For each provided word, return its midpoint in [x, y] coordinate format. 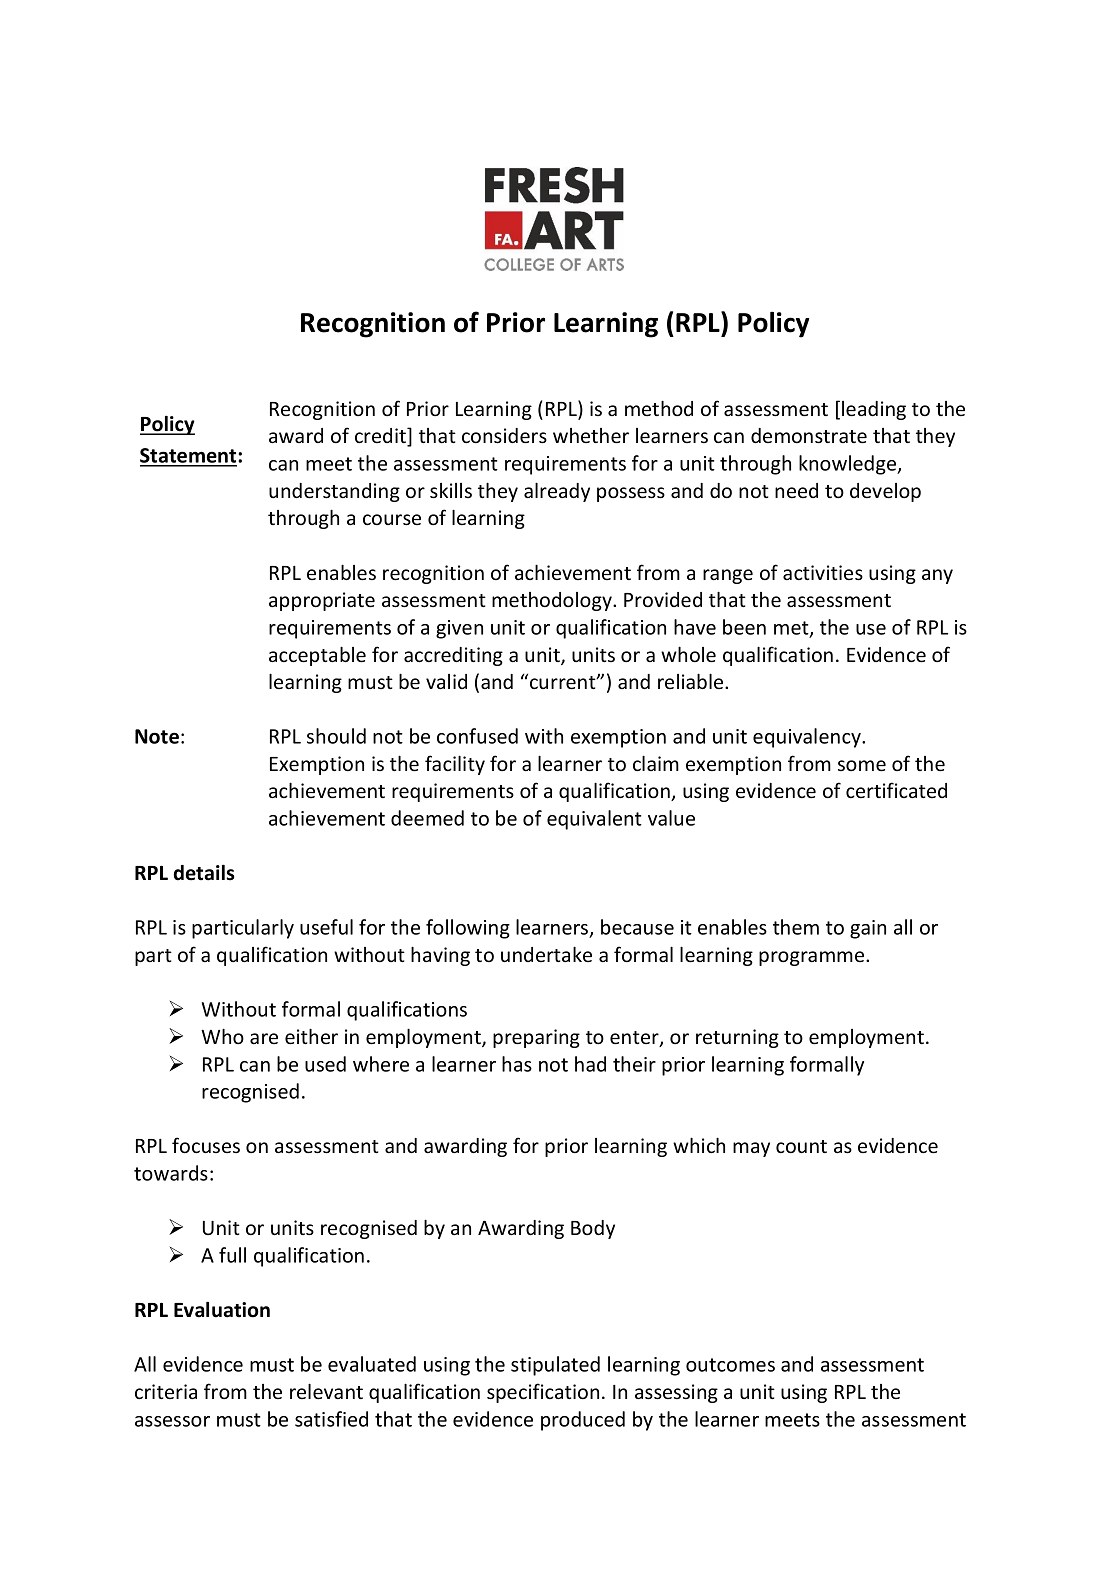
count [801, 1146]
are [264, 1038]
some [862, 766]
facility [455, 765]
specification [543, 1393]
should [336, 736]
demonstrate [809, 436]
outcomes [730, 1365]
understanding [334, 492]
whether [591, 436]
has [517, 1064]
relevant [326, 1391]
